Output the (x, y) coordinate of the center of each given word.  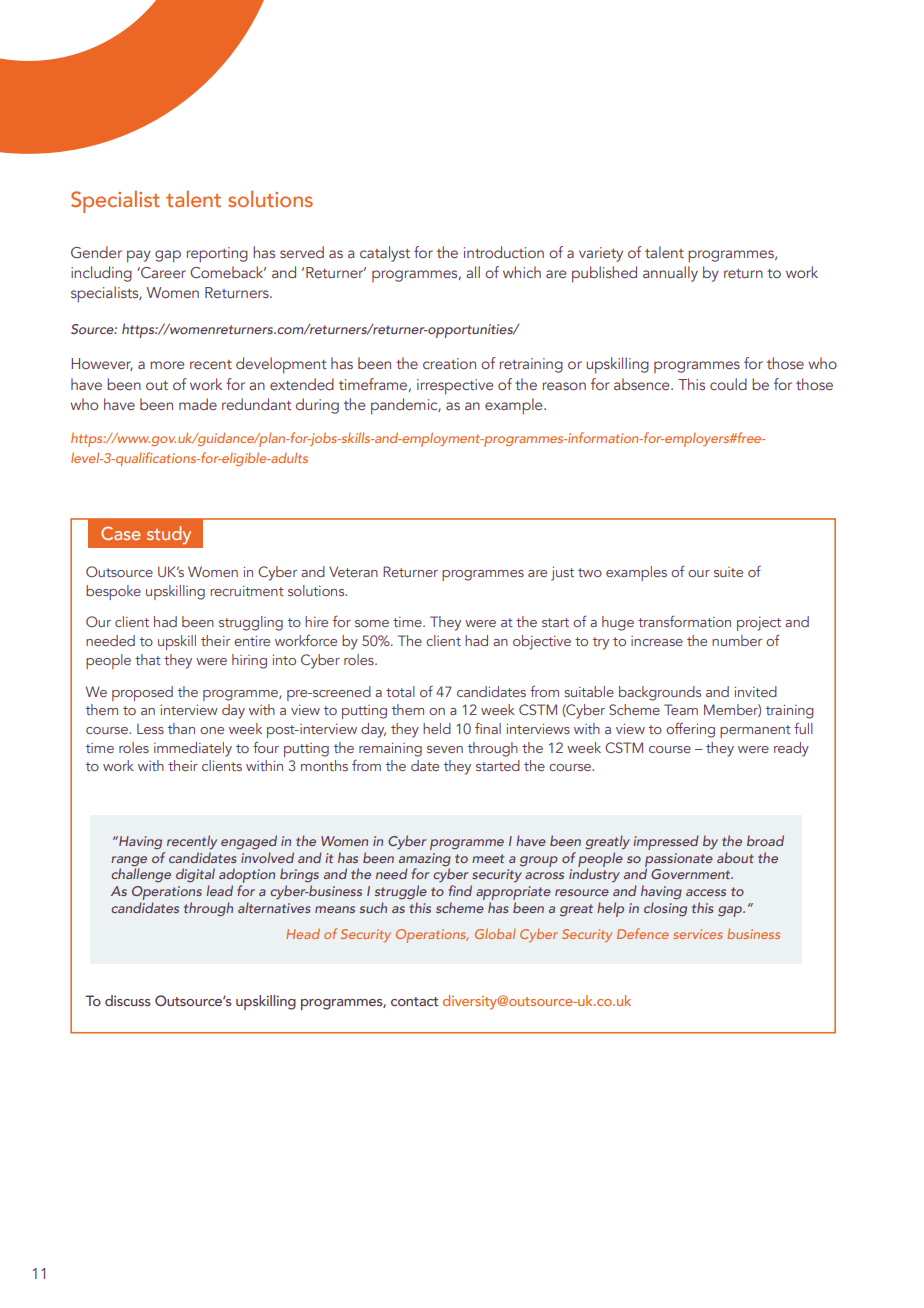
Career (162, 272)
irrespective (455, 387)
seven (445, 749)
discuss (128, 1000)
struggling (251, 623)
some (372, 623)
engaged (249, 842)
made (198, 404)
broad (765, 840)
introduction (504, 252)
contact (414, 1001)
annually (670, 274)
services (697, 934)
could (728, 384)
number (737, 640)
